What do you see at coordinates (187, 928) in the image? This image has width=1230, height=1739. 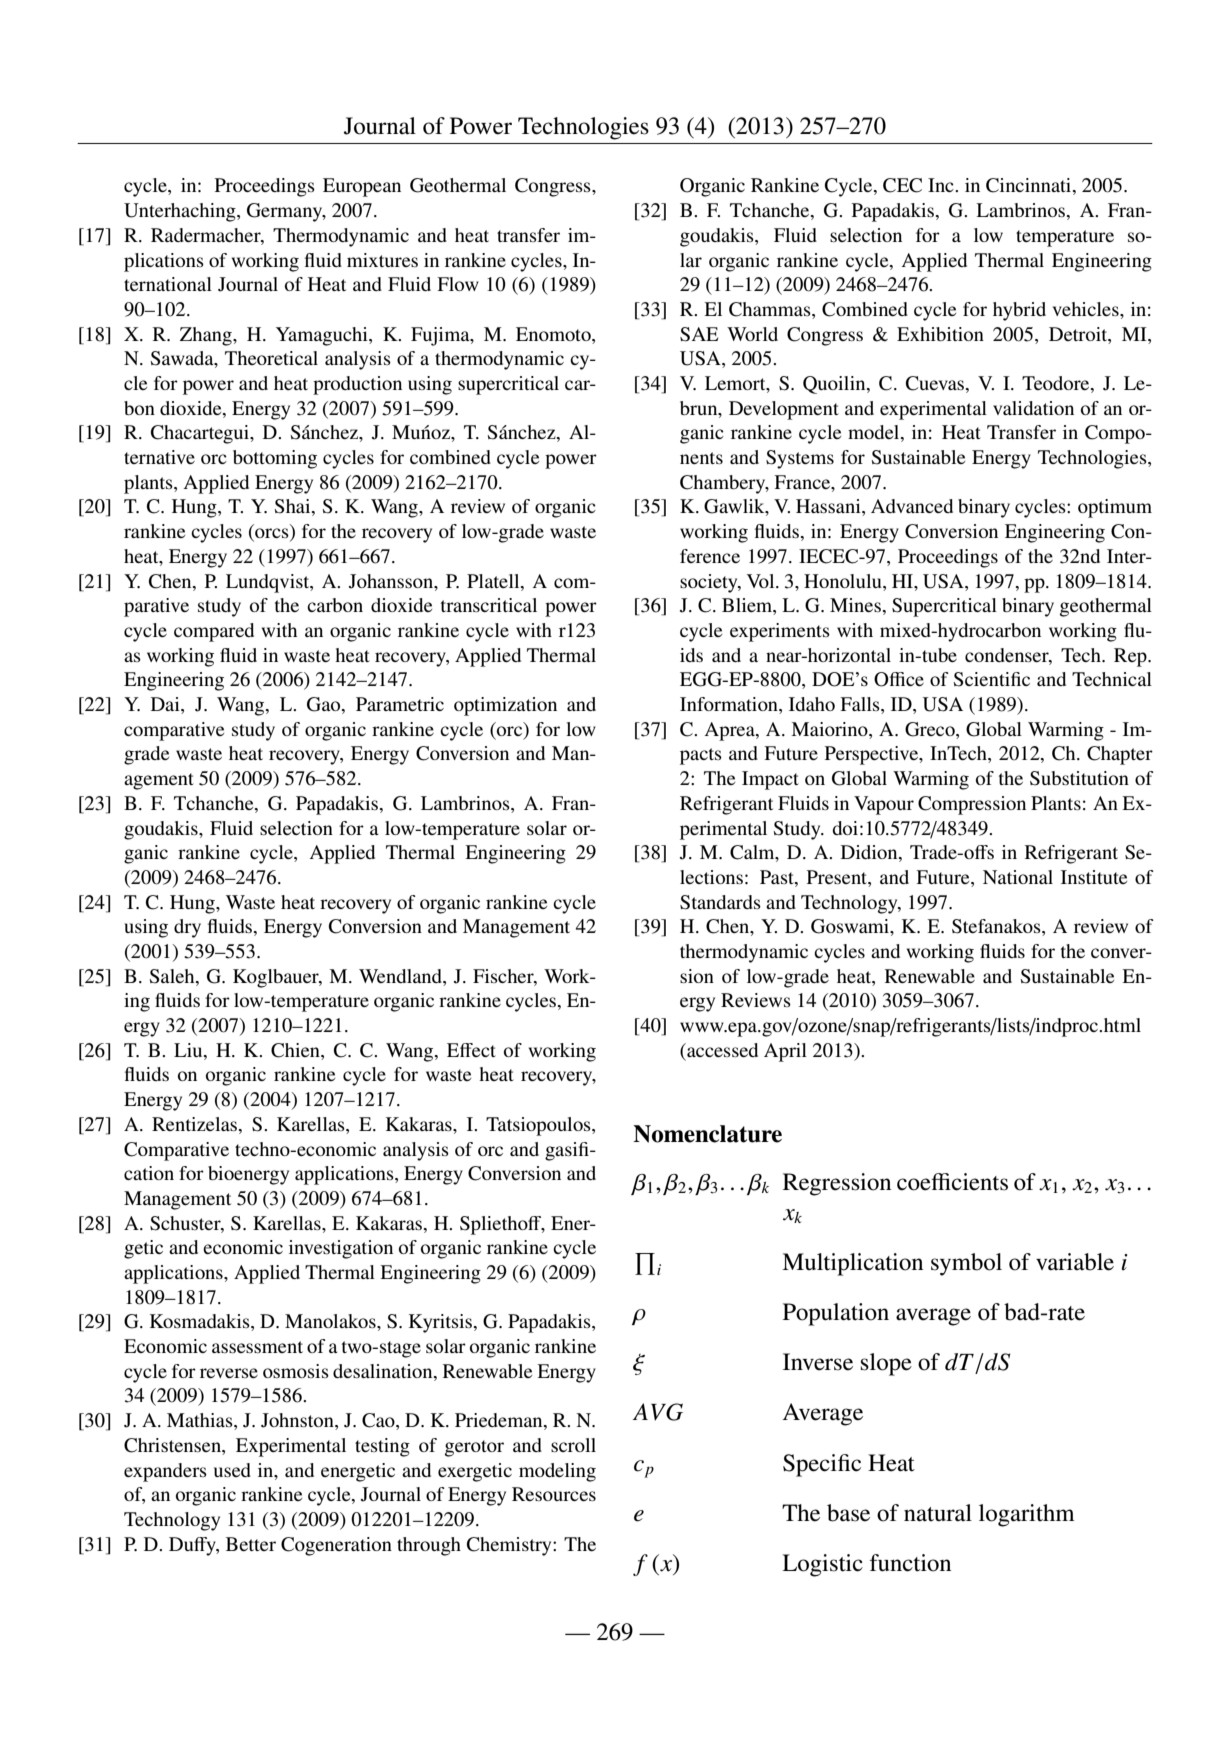 I see `dry` at bounding box center [187, 928].
